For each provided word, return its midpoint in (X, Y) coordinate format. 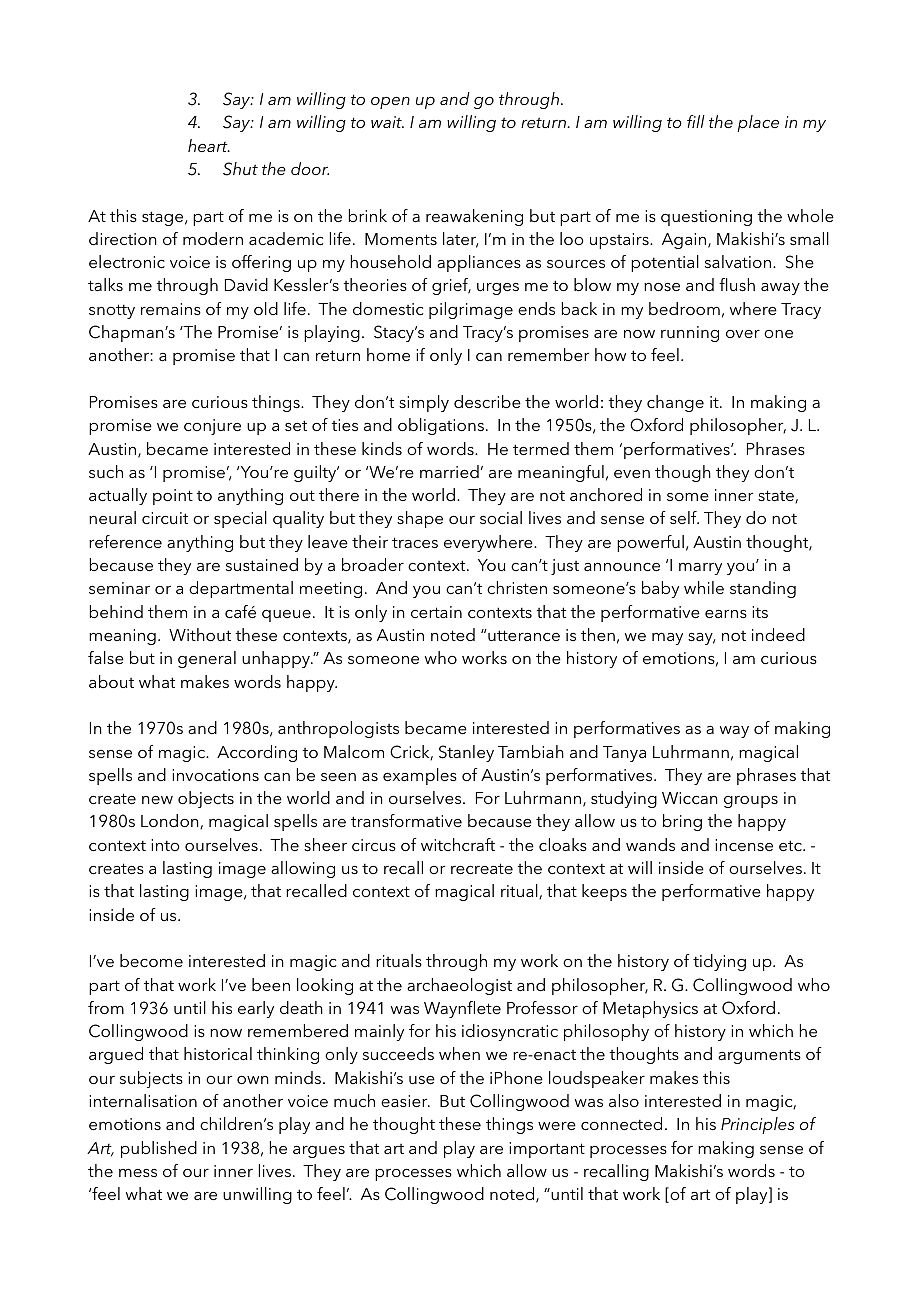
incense (744, 845)
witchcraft (458, 844)
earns (726, 614)
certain (436, 612)
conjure (212, 427)
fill (696, 121)
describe (487, 401)
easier (405, 1101)
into (165, 845)
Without (200, 634)
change (675, 403)
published (159, 1149)
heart (209, 145)
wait (387, 122)
